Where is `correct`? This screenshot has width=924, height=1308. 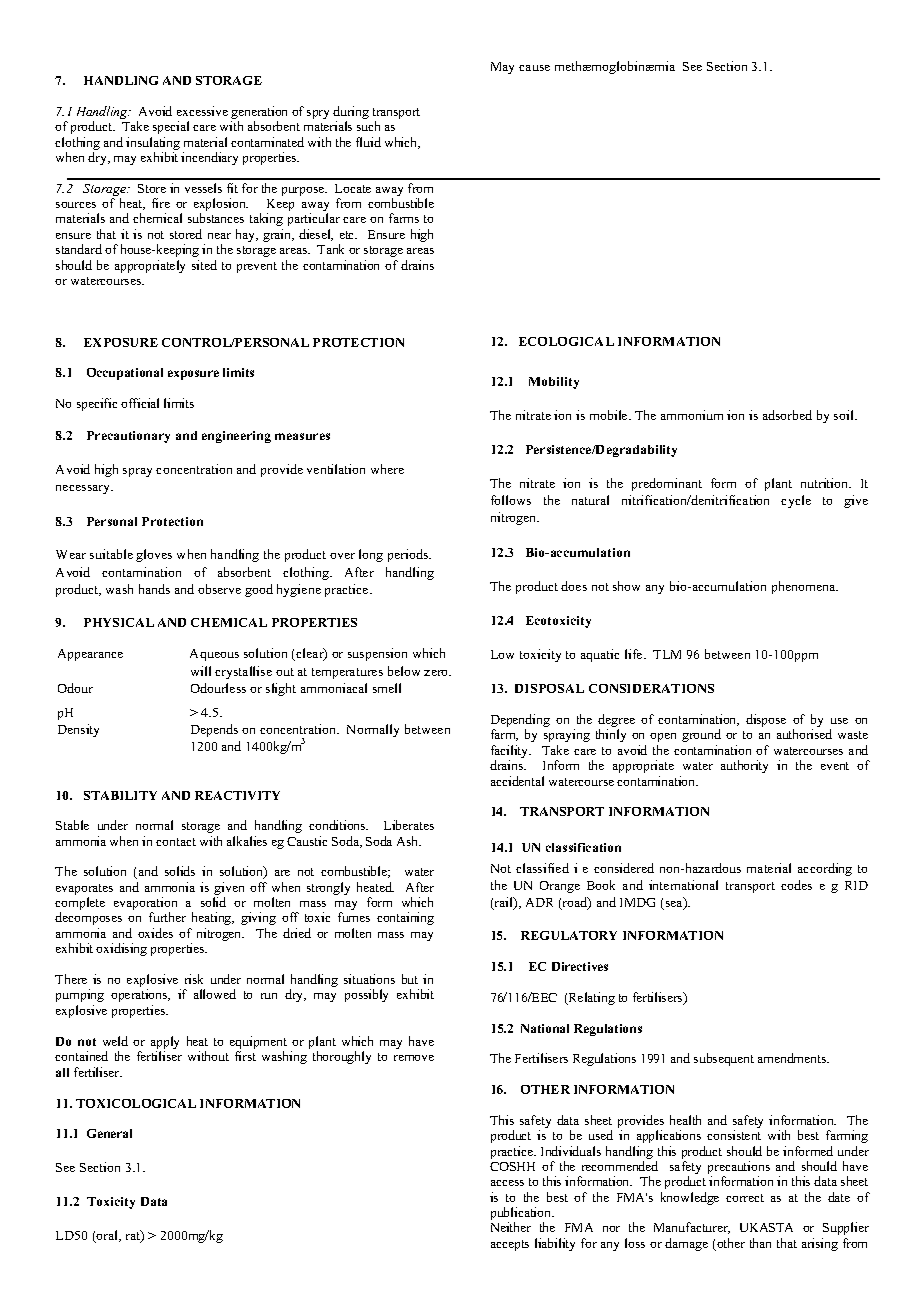
correct is located at coordinates (745, 1198).
